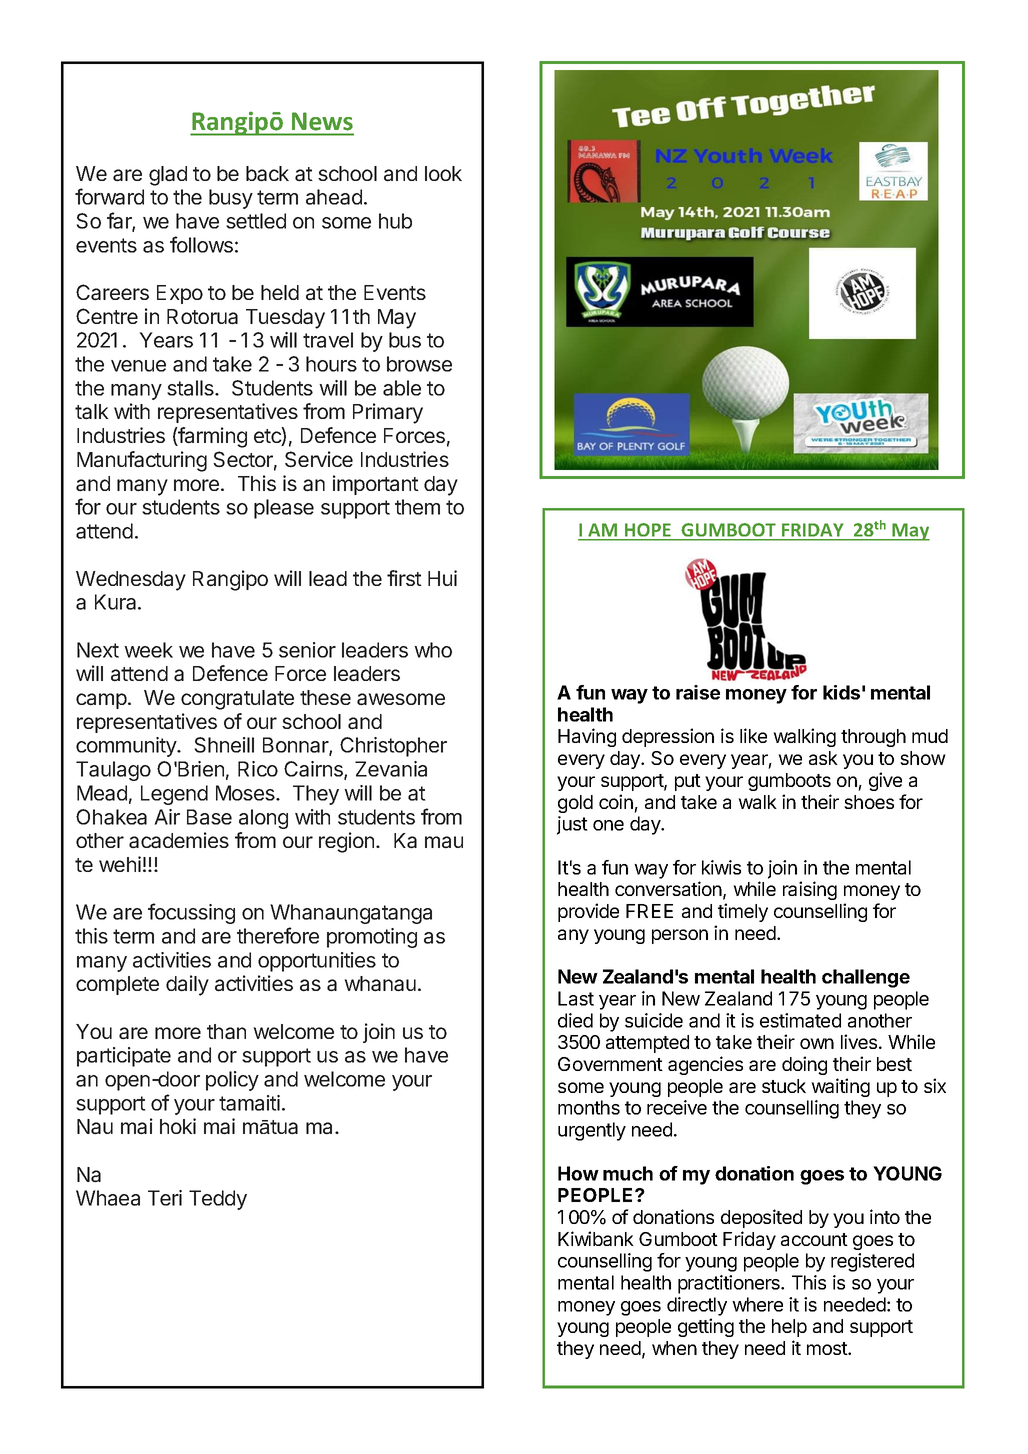  Describe the element at coordinates (395, 221) in the screenshot. I see `hub` at that location.
